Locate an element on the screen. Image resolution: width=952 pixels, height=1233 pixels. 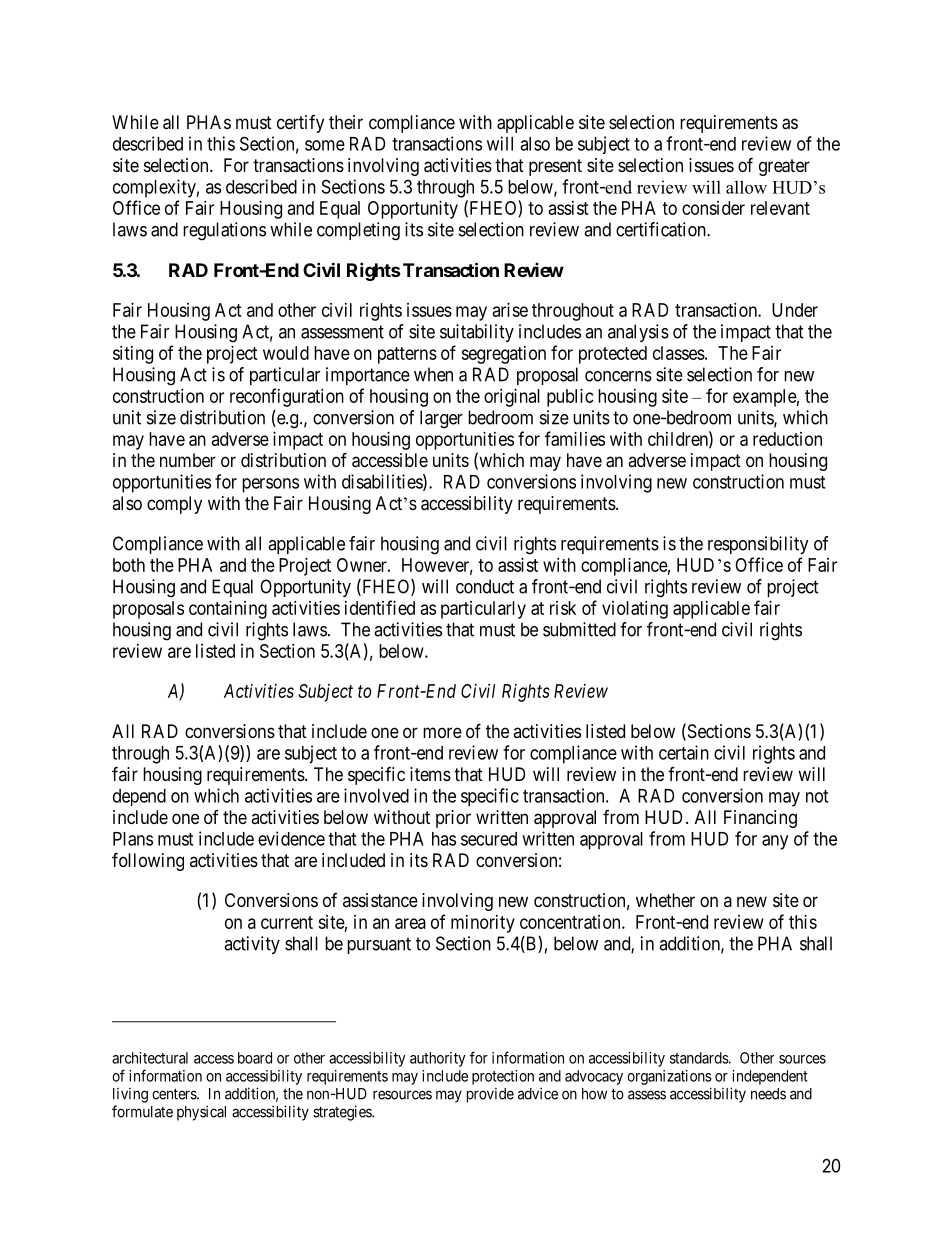
present is located at coordinates (555, 167).
